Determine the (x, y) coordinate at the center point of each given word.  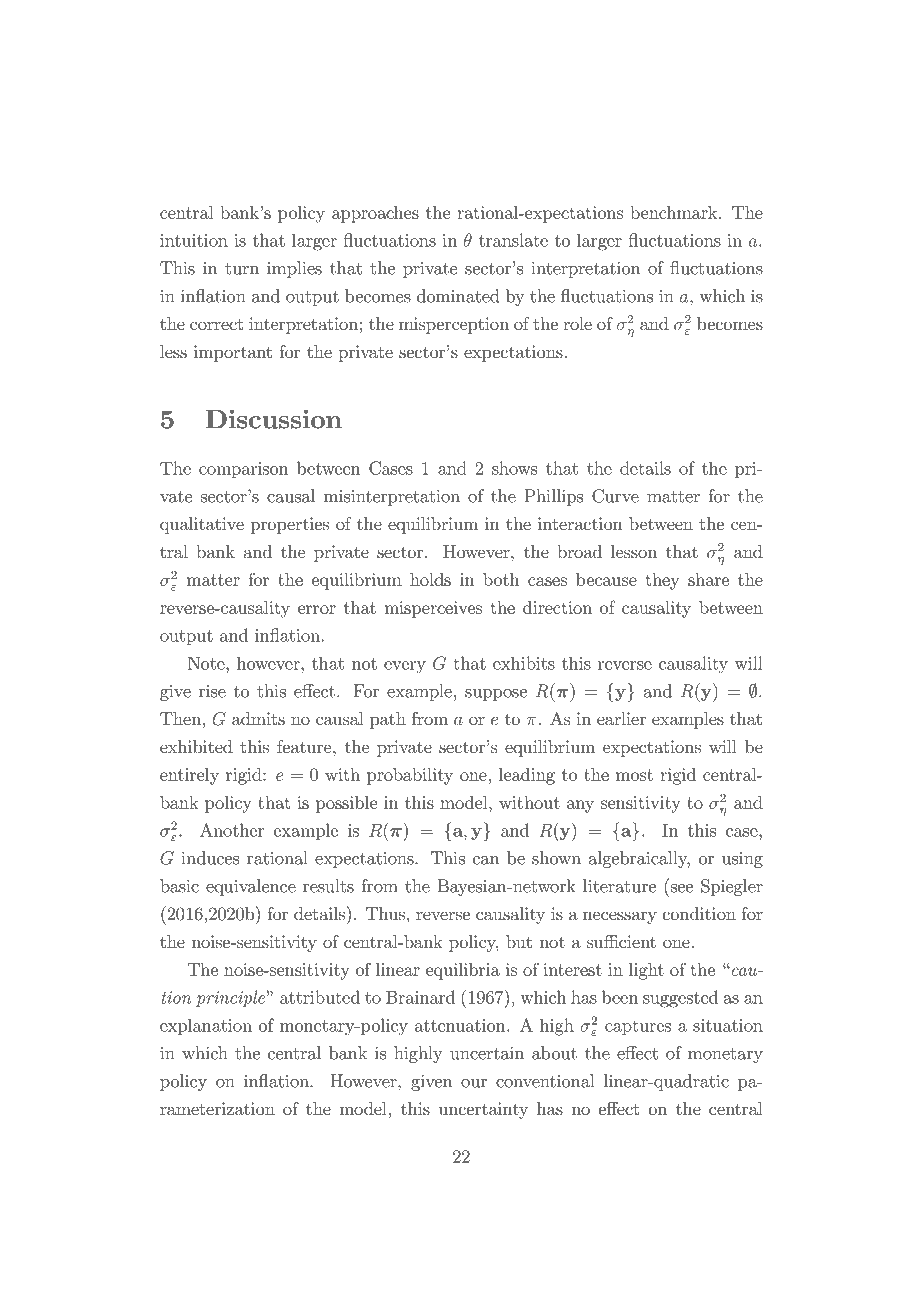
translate (513, 240)
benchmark (673, 212)
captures (638, 1027)
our (474, 1083)
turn (242, 269)
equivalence (251, 887)
